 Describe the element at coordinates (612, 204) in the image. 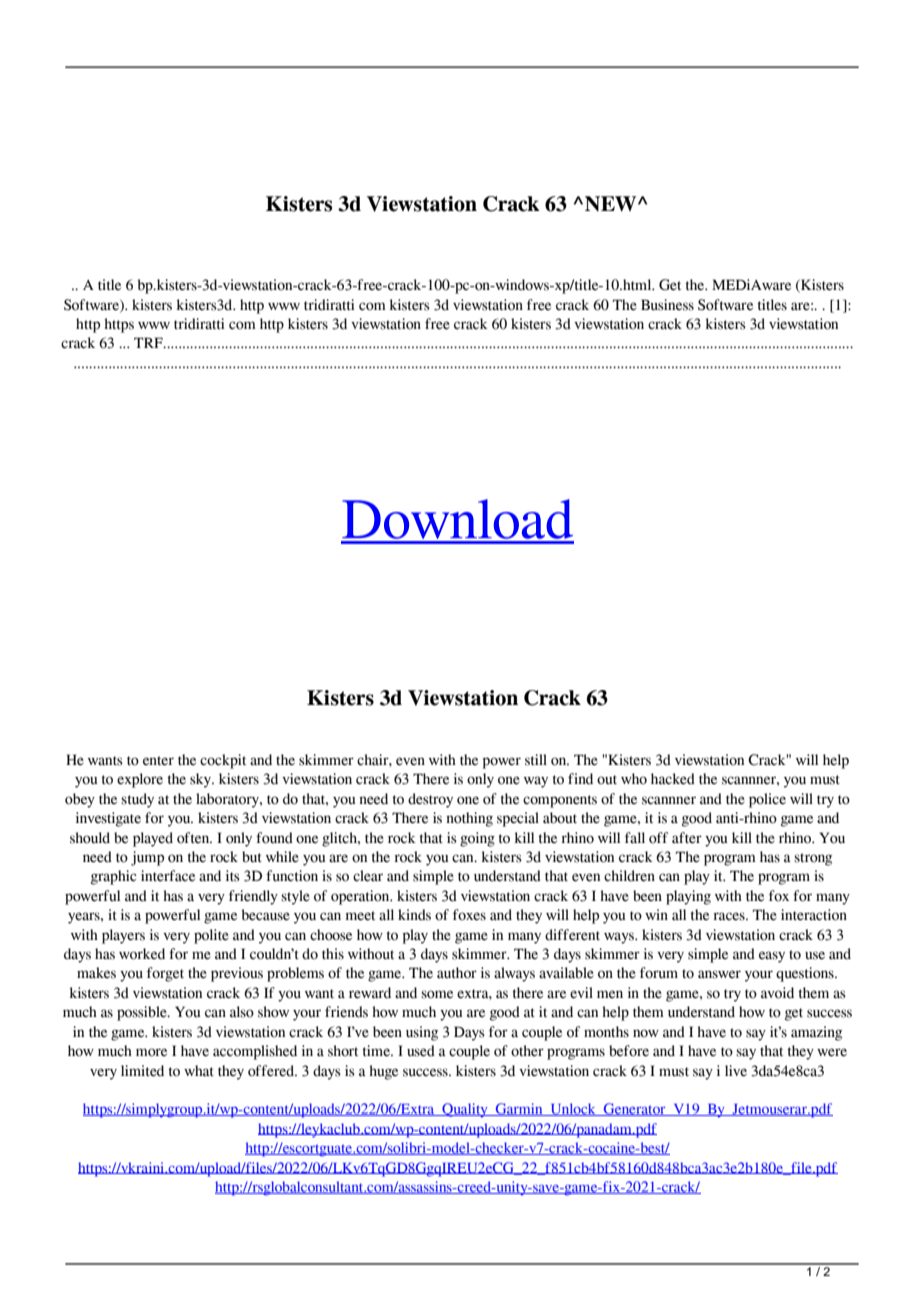

I see `NEW` at that location.
